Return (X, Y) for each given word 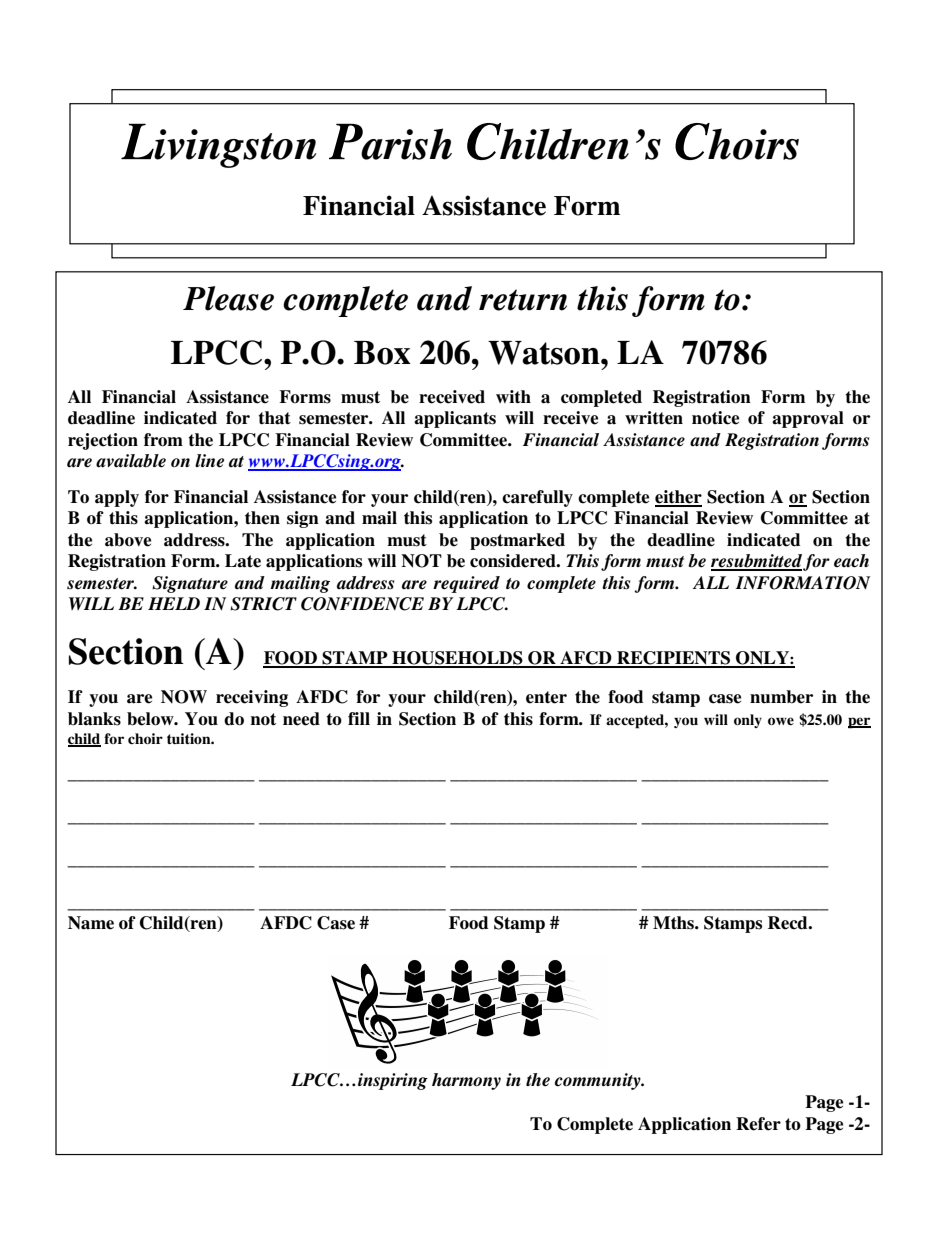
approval (808, 419)
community (598, 1081)
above (128, 540)
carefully (537, 498)
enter (546, 697)
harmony (466, 1081)
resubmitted (756, 562)
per (859, 723)
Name (91, 923)
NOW (184, 697)
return (523, 300)
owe (781, 721)
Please (228, 298)
